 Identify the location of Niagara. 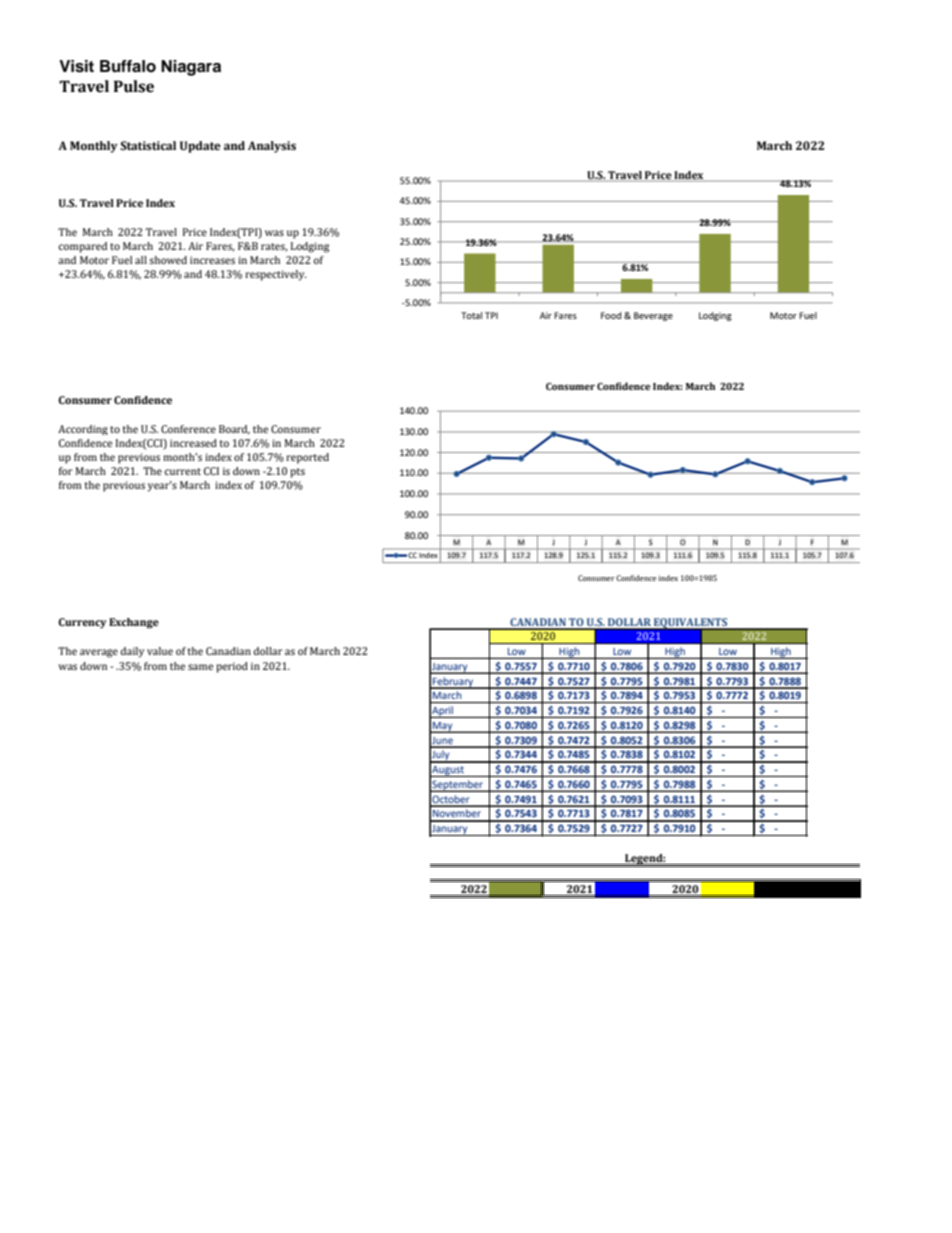
(191, 68).
